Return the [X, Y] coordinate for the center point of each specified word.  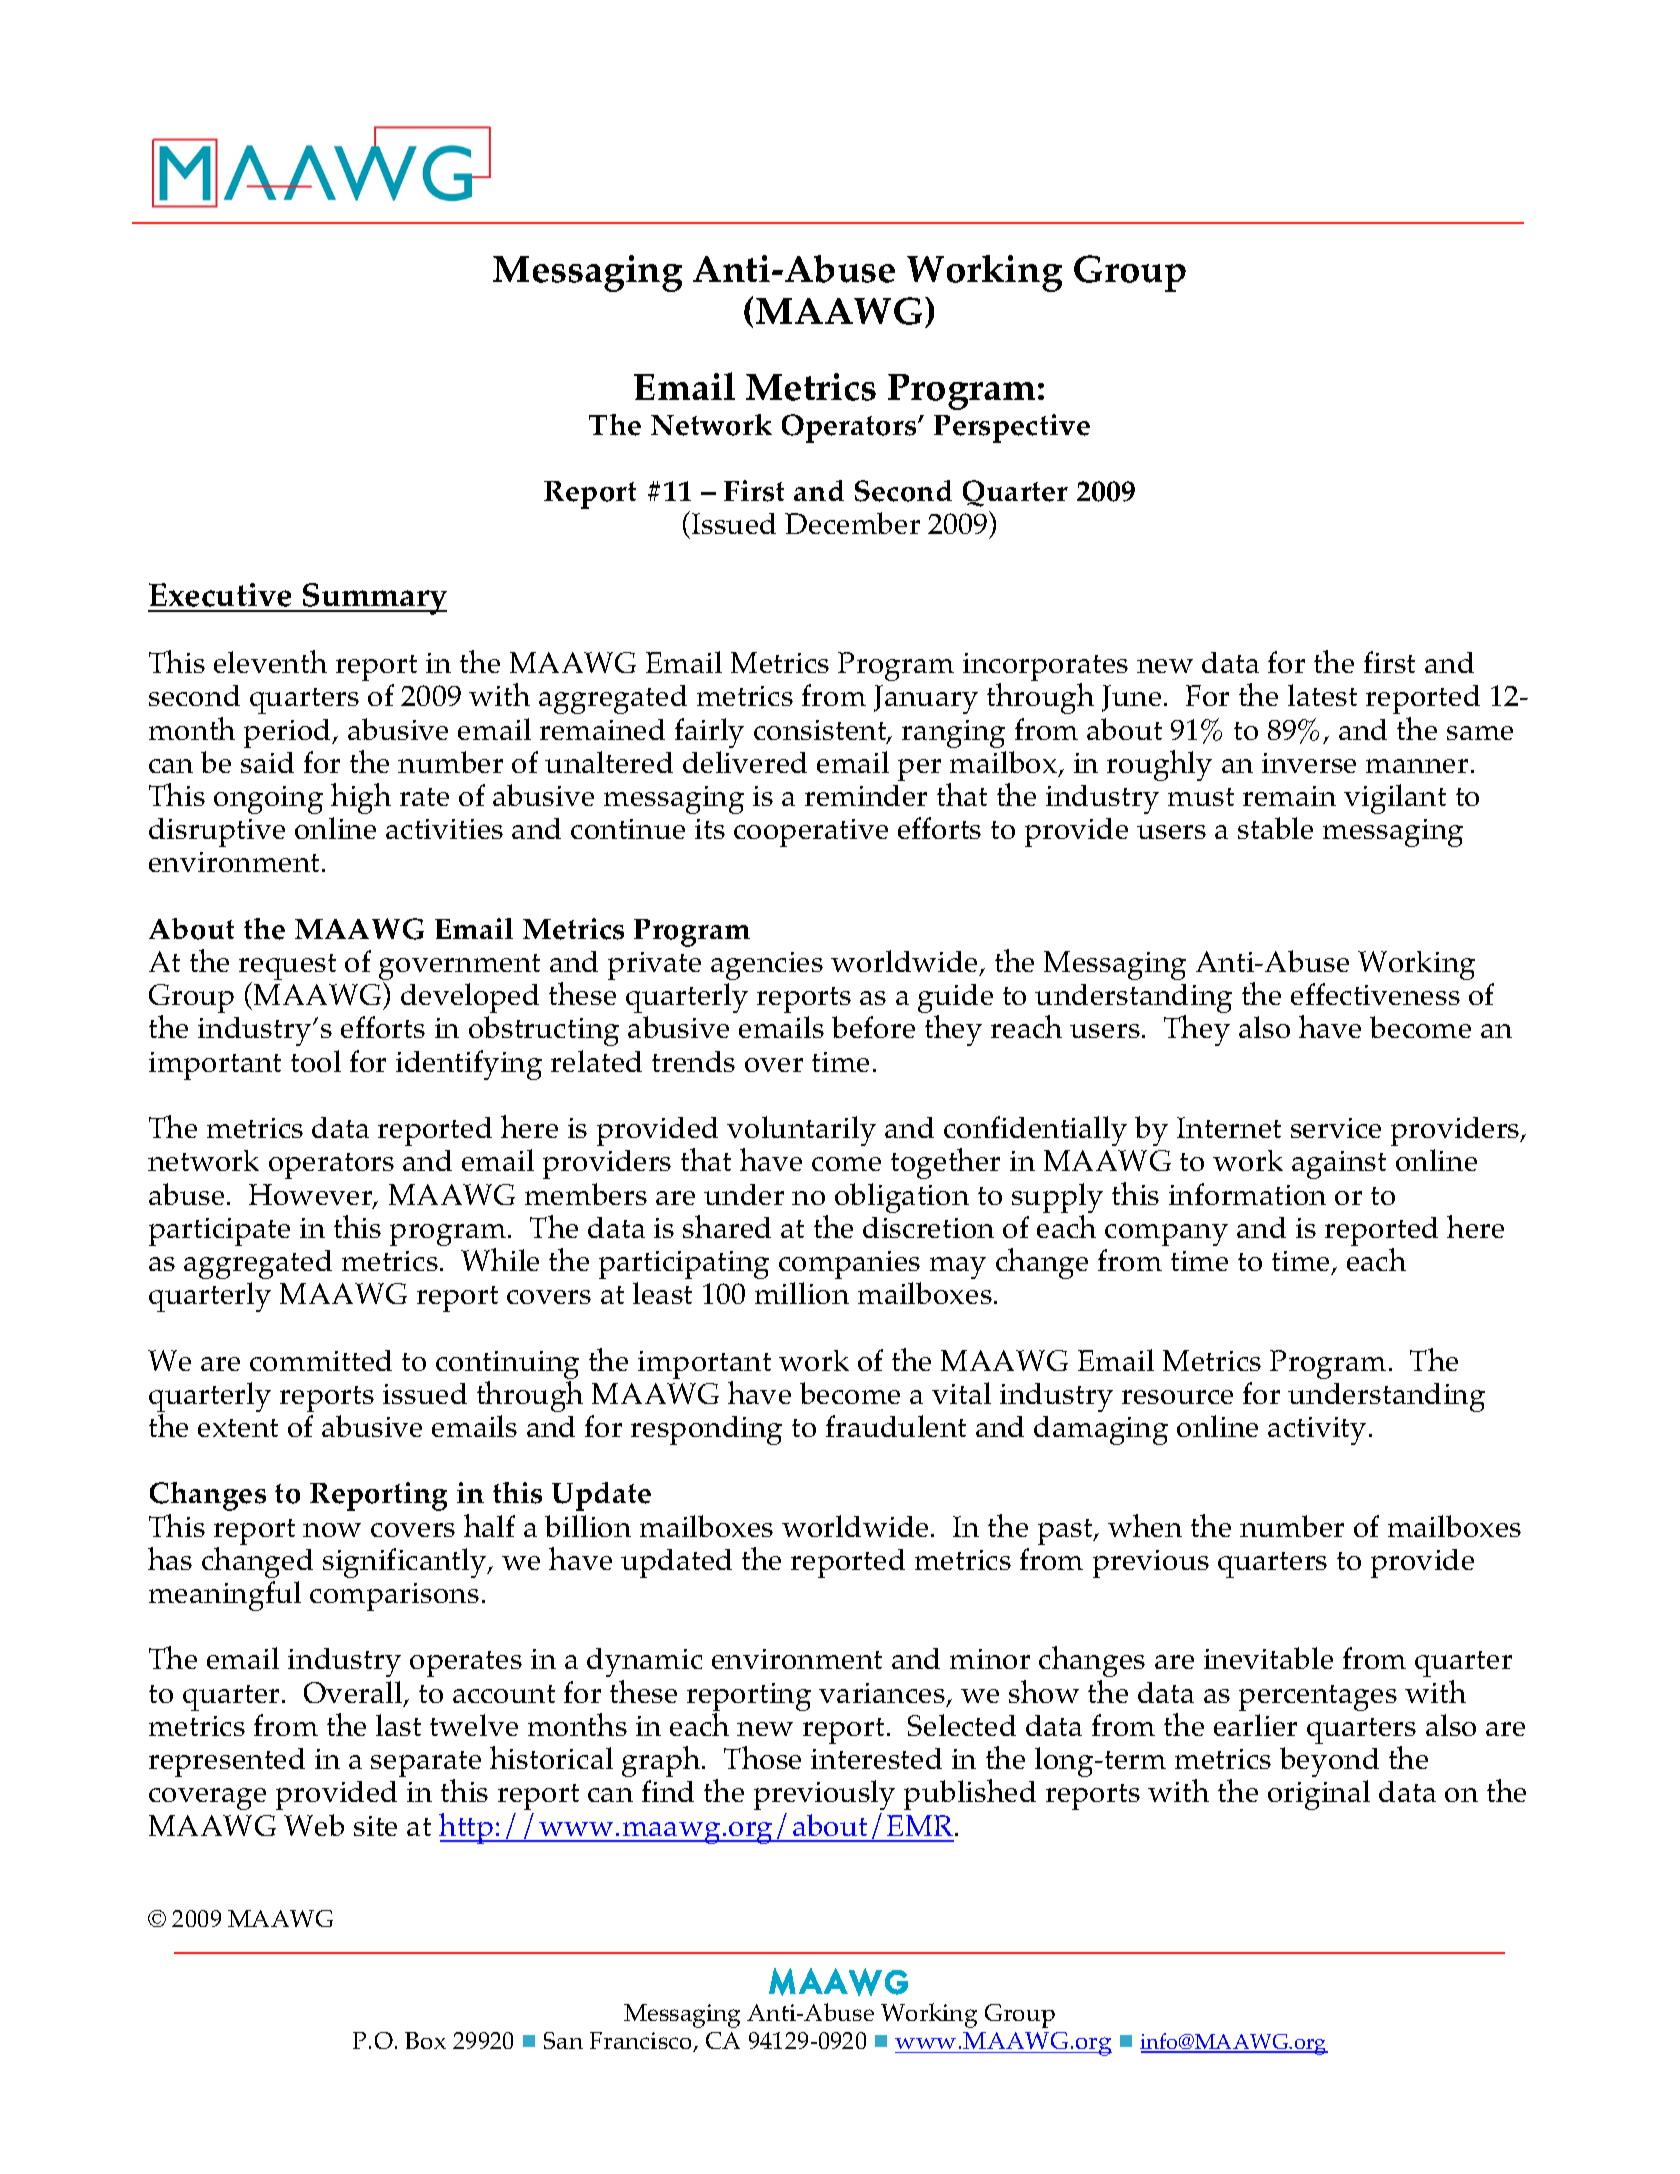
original [1319, 1795]
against [1339, 1165]
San [563, 2040]
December [852, 523]
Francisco [642, 2042]
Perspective [1012, 428]
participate [219, 1232]
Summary [373, 599]
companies [849, 1265]
